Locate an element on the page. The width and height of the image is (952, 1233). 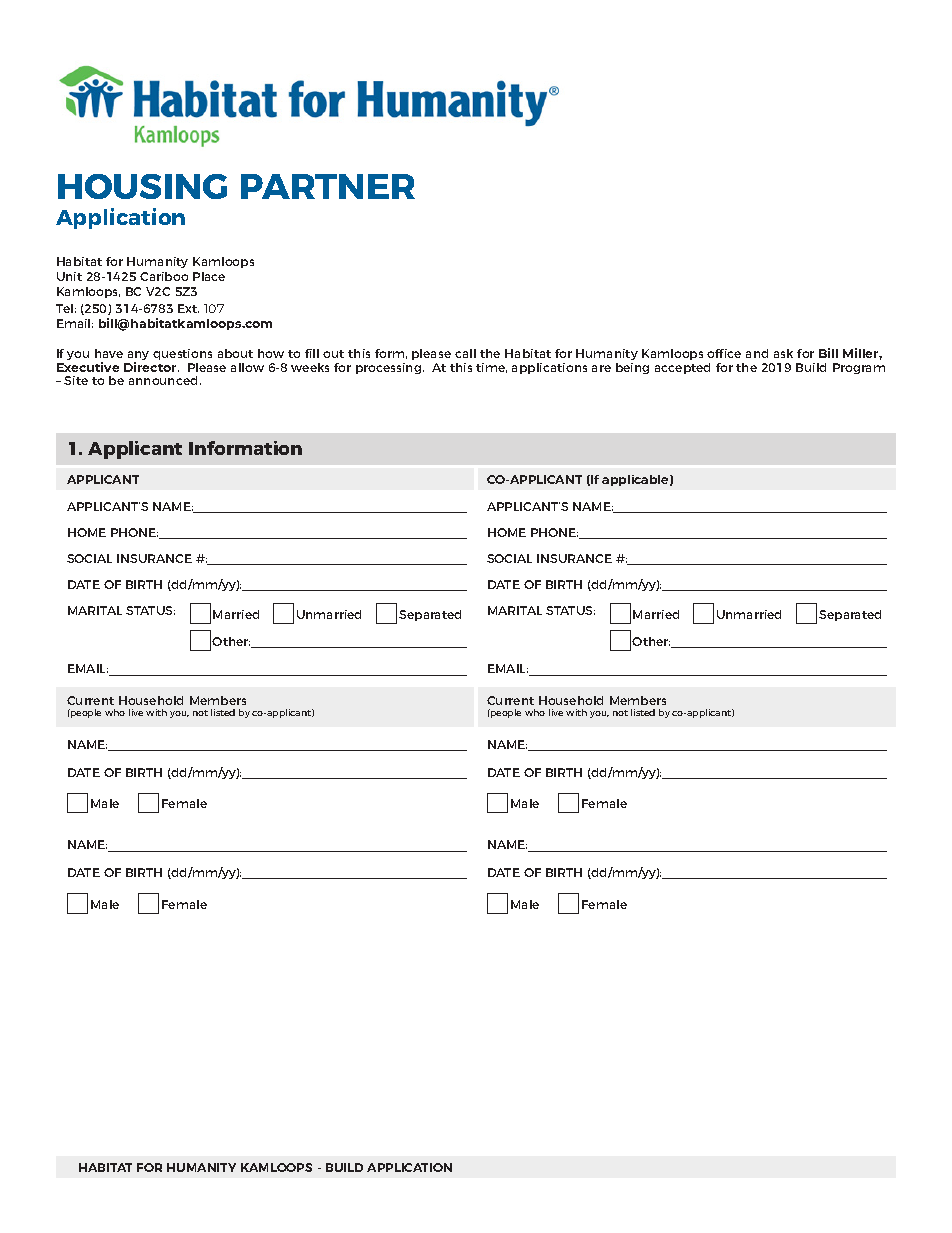
announced is located at coordinates (163, 380).
